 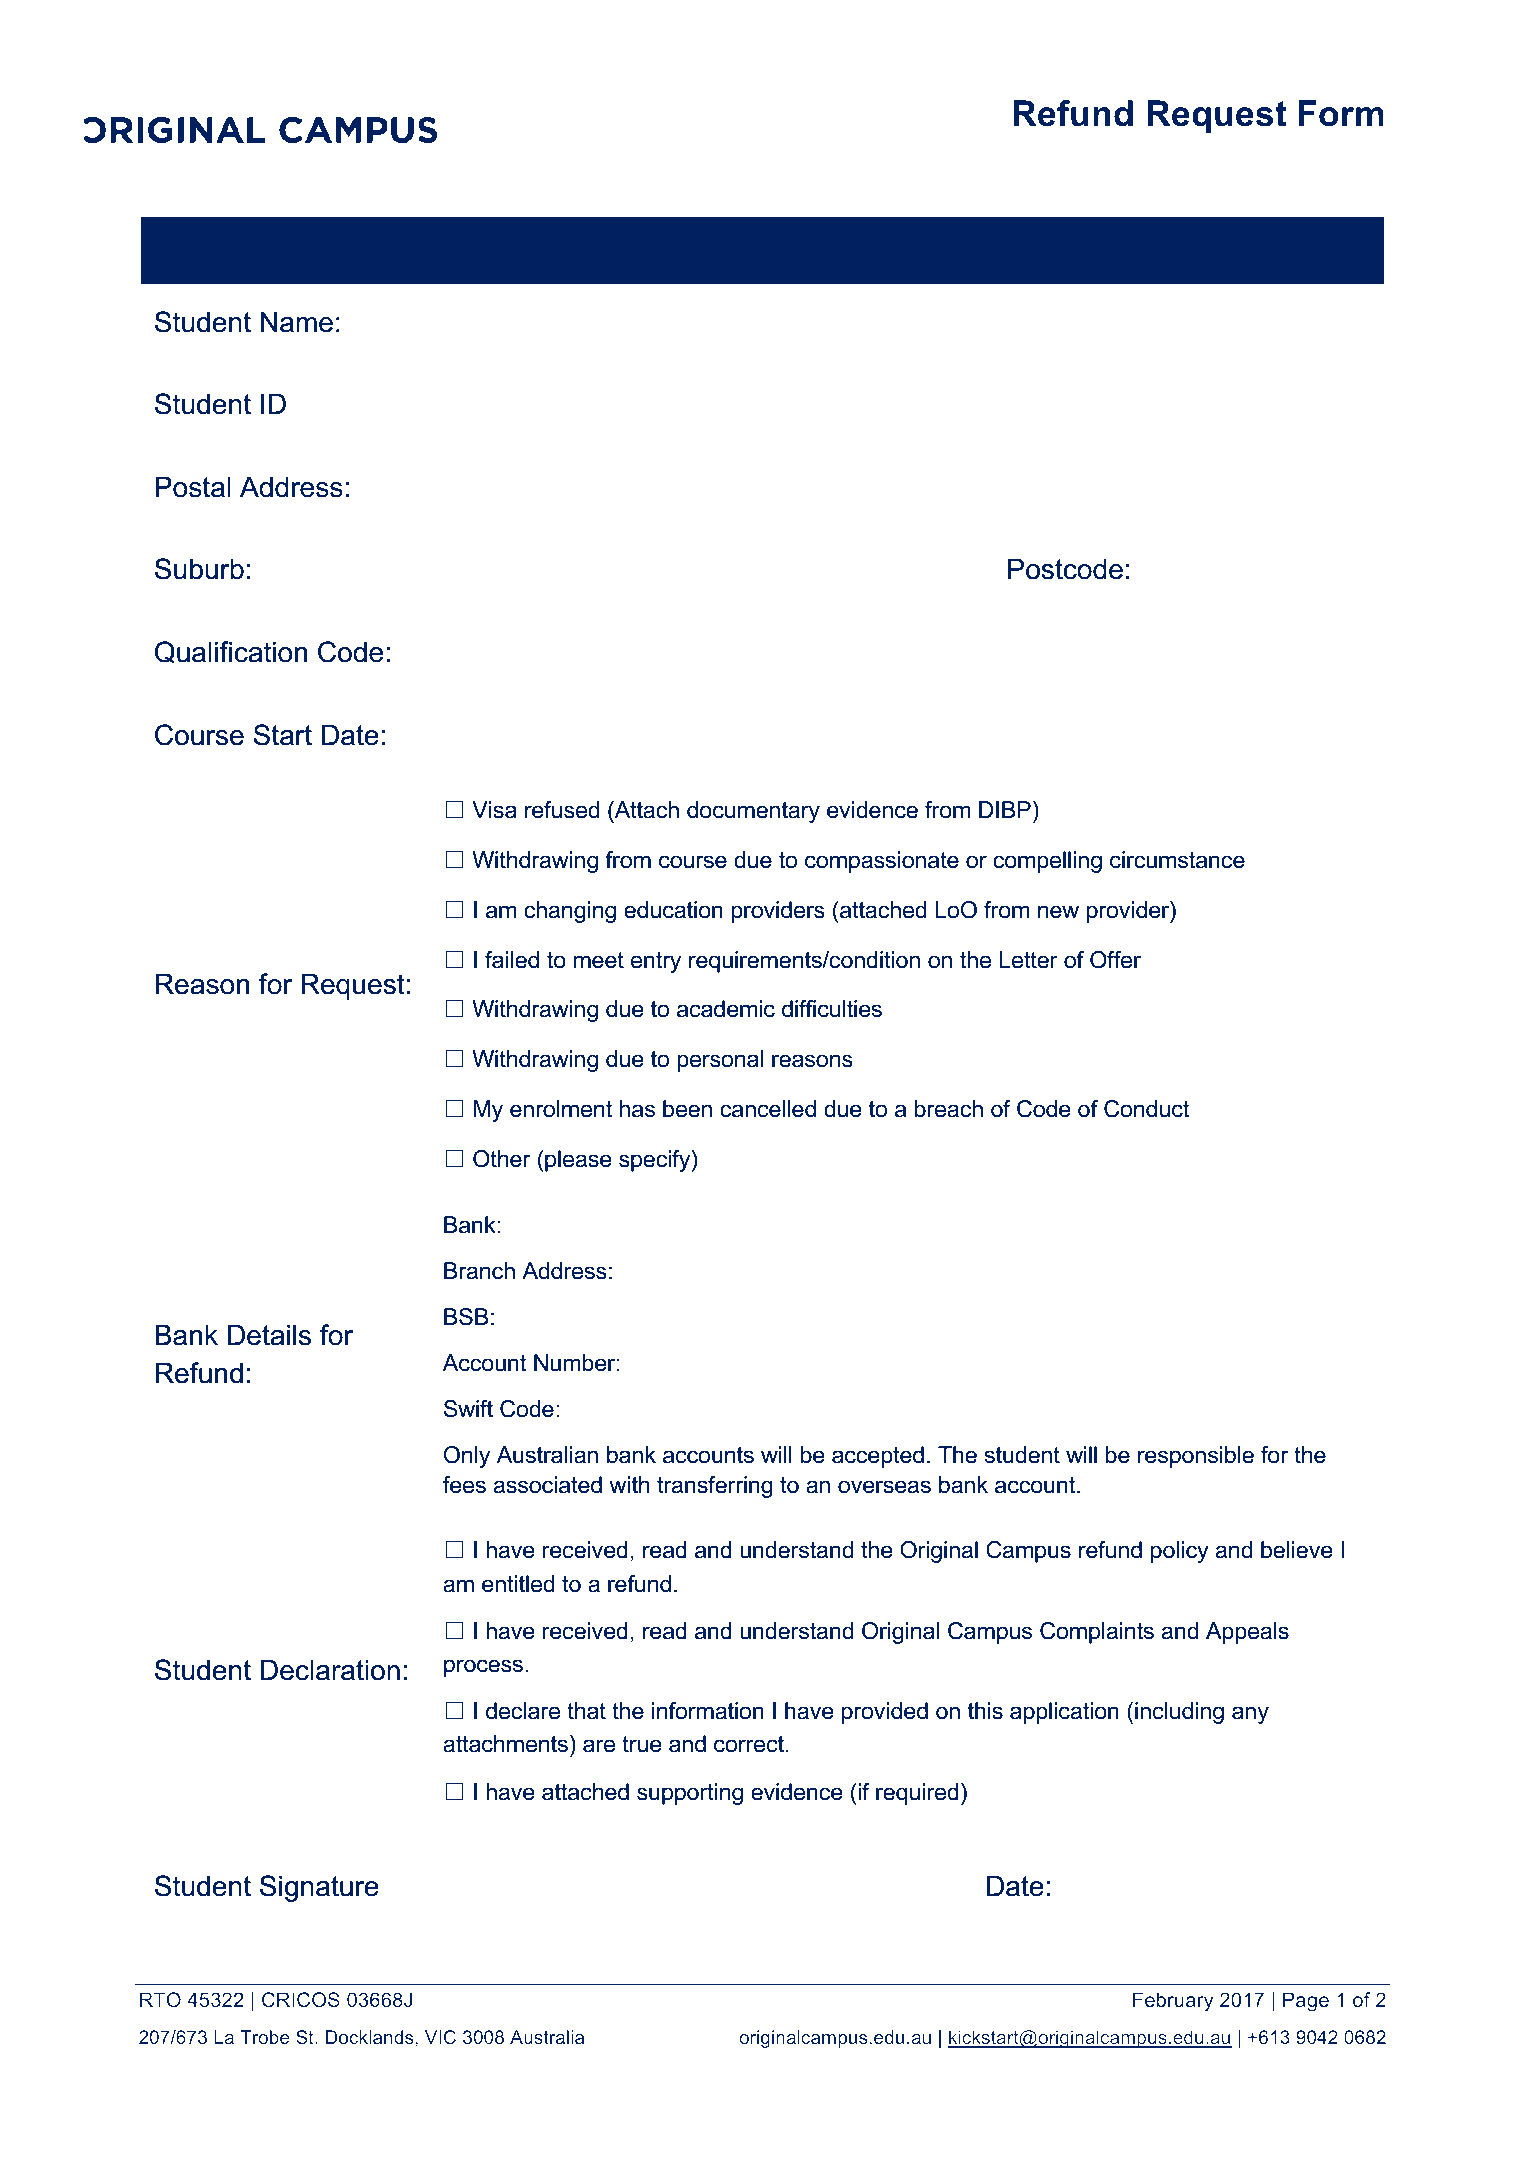 I want to click on Other, so click(x=501, y=1159).
